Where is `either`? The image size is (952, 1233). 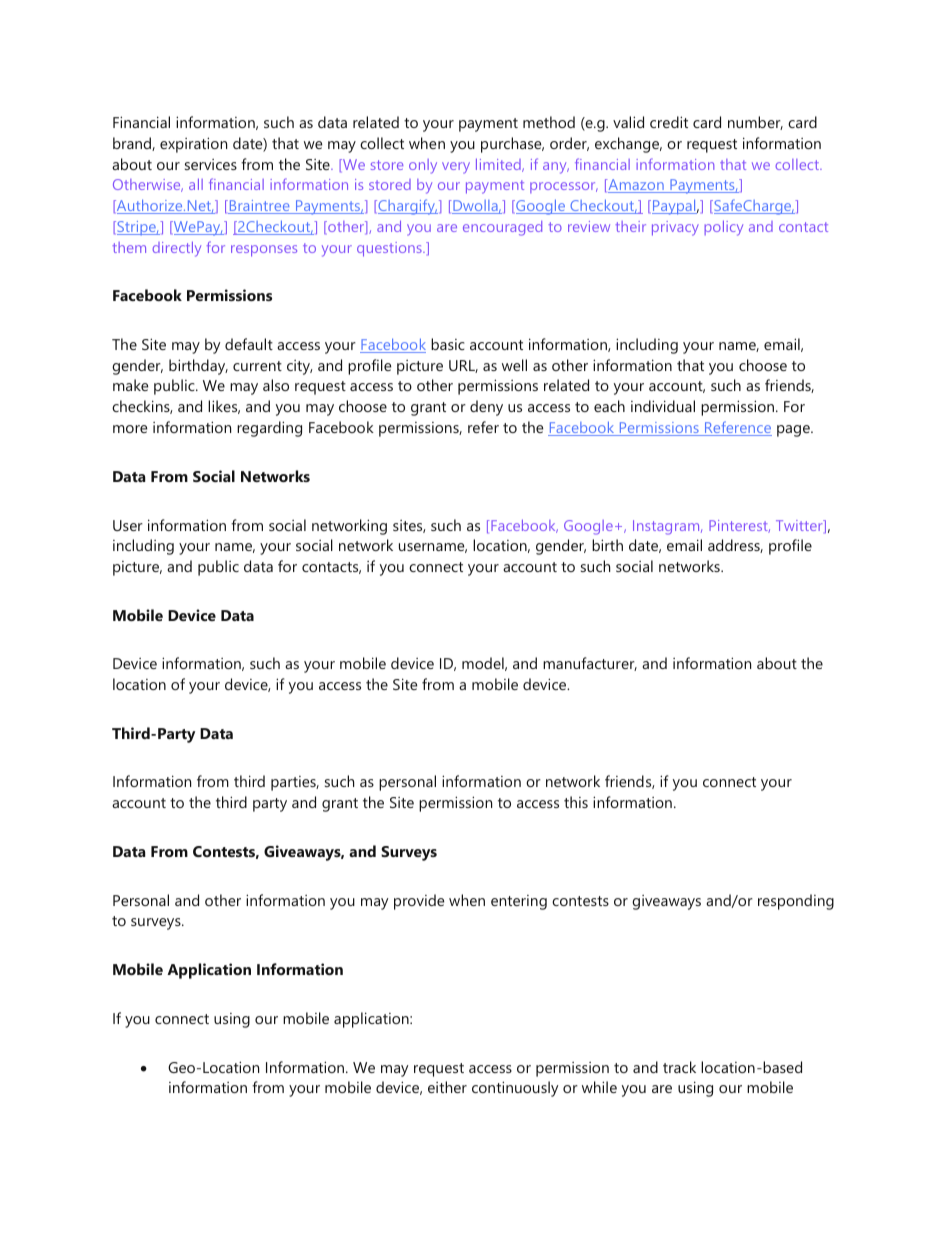 either is located at coordinates (447, 1087).
